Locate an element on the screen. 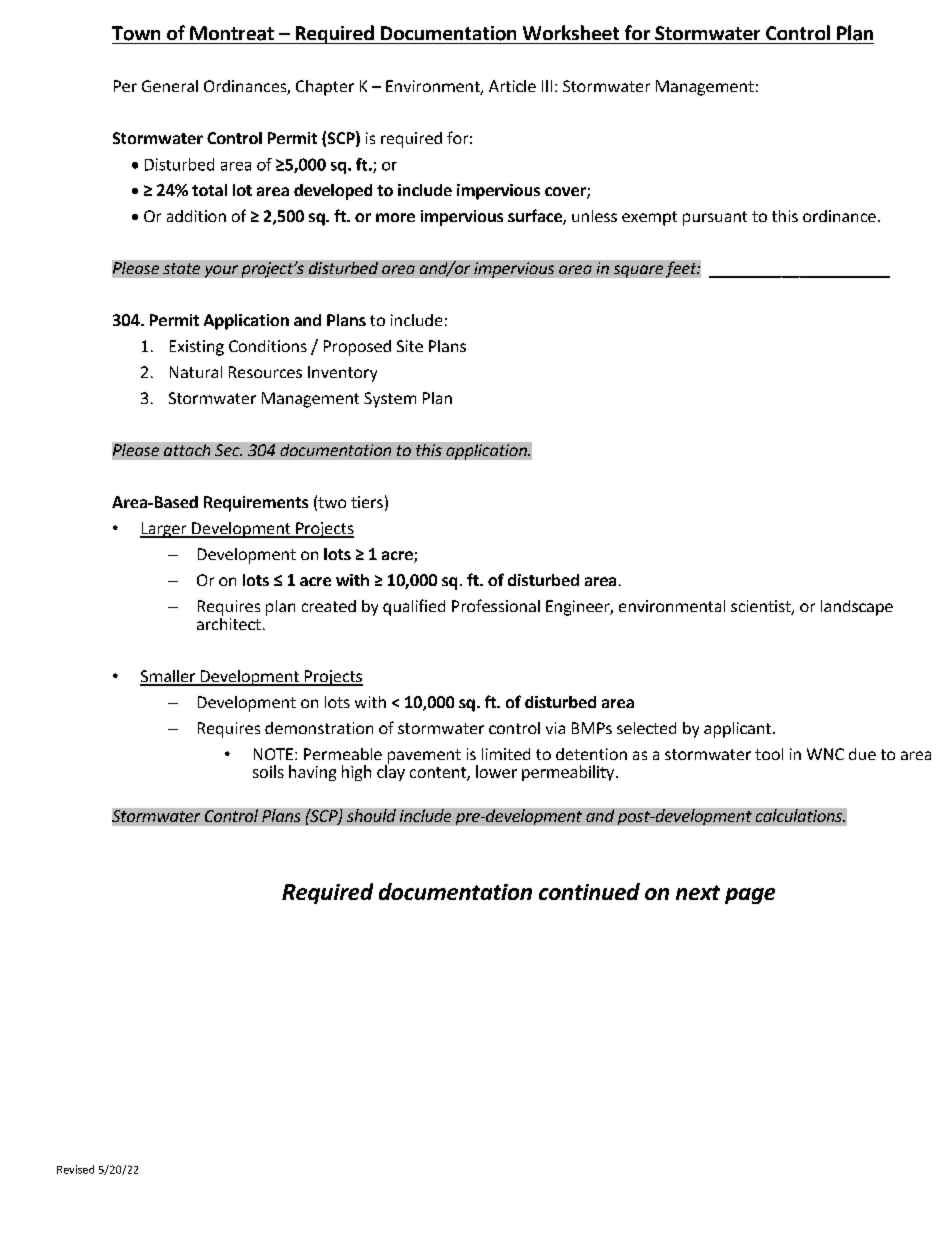 The height and width of the screenshot is (1233, 952). continued is located at coordinates (589, 891).
